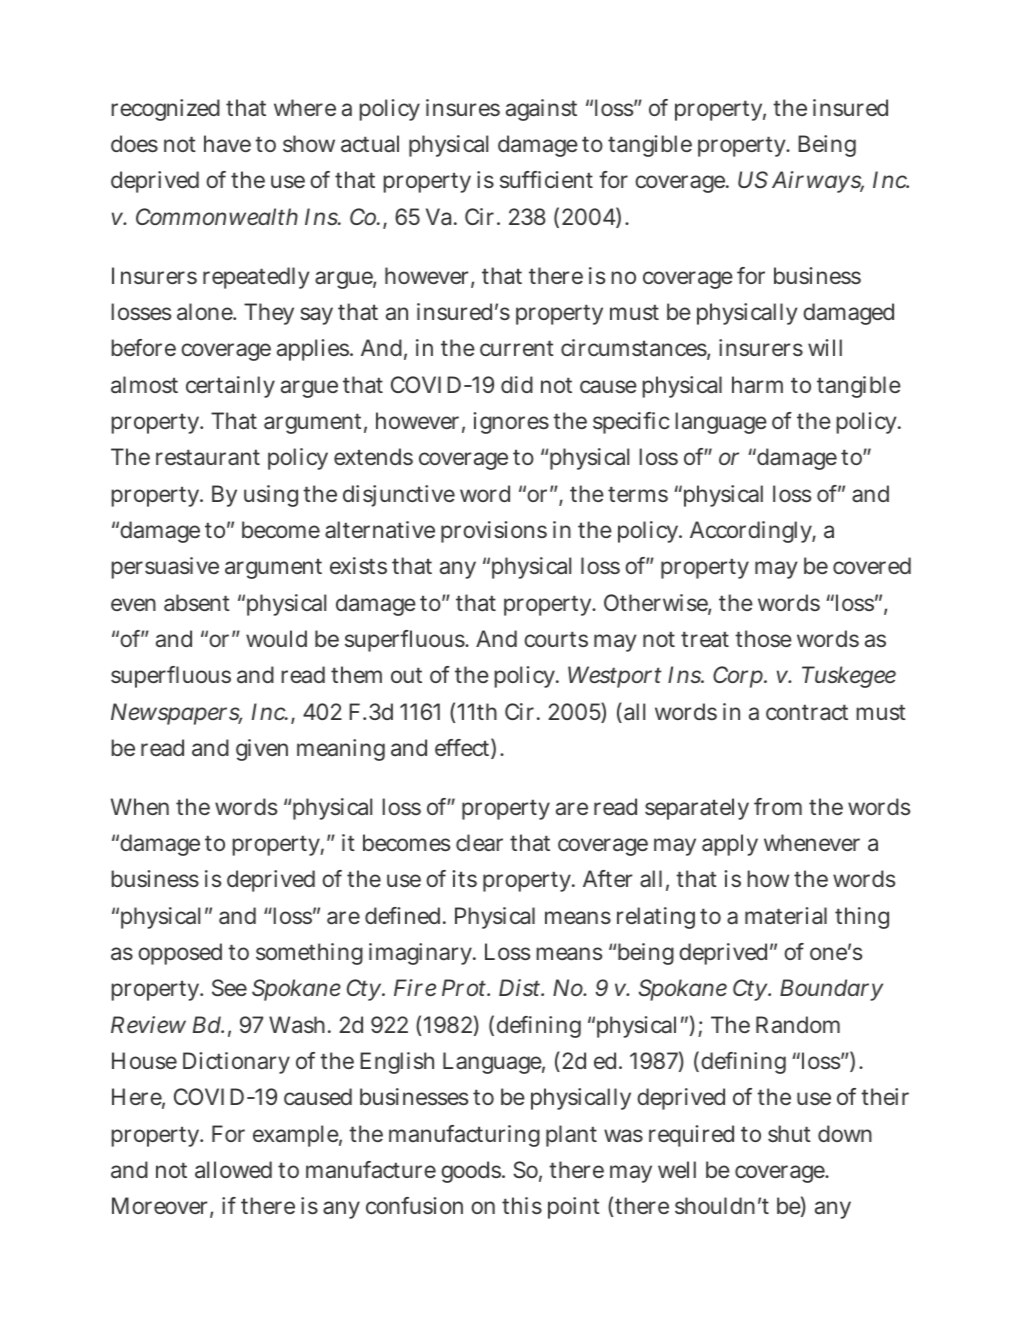 Image resolution: width=1023 pixels, height=1324 pixels. What do you see at coordinates (479, 843) in the screenshot?
I see `clear` at bounding box center [479, 843].
